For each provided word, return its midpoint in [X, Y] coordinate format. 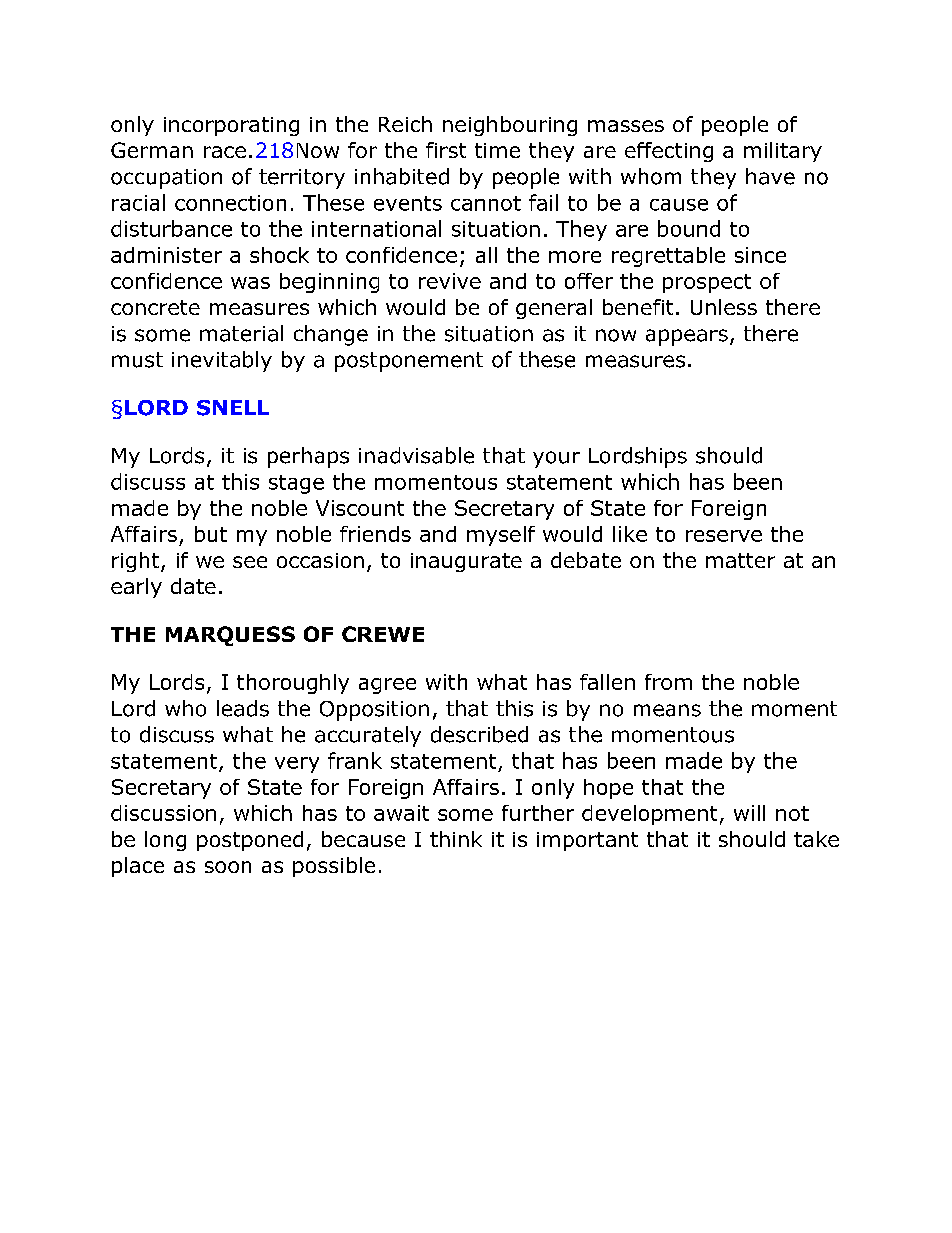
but [211, 534]
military [783, 152]
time [497, 150]
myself [501, 536]
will [749, 813]
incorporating [231, 126]
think [456, 839]
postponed [250, 841]
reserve [724, 536]
